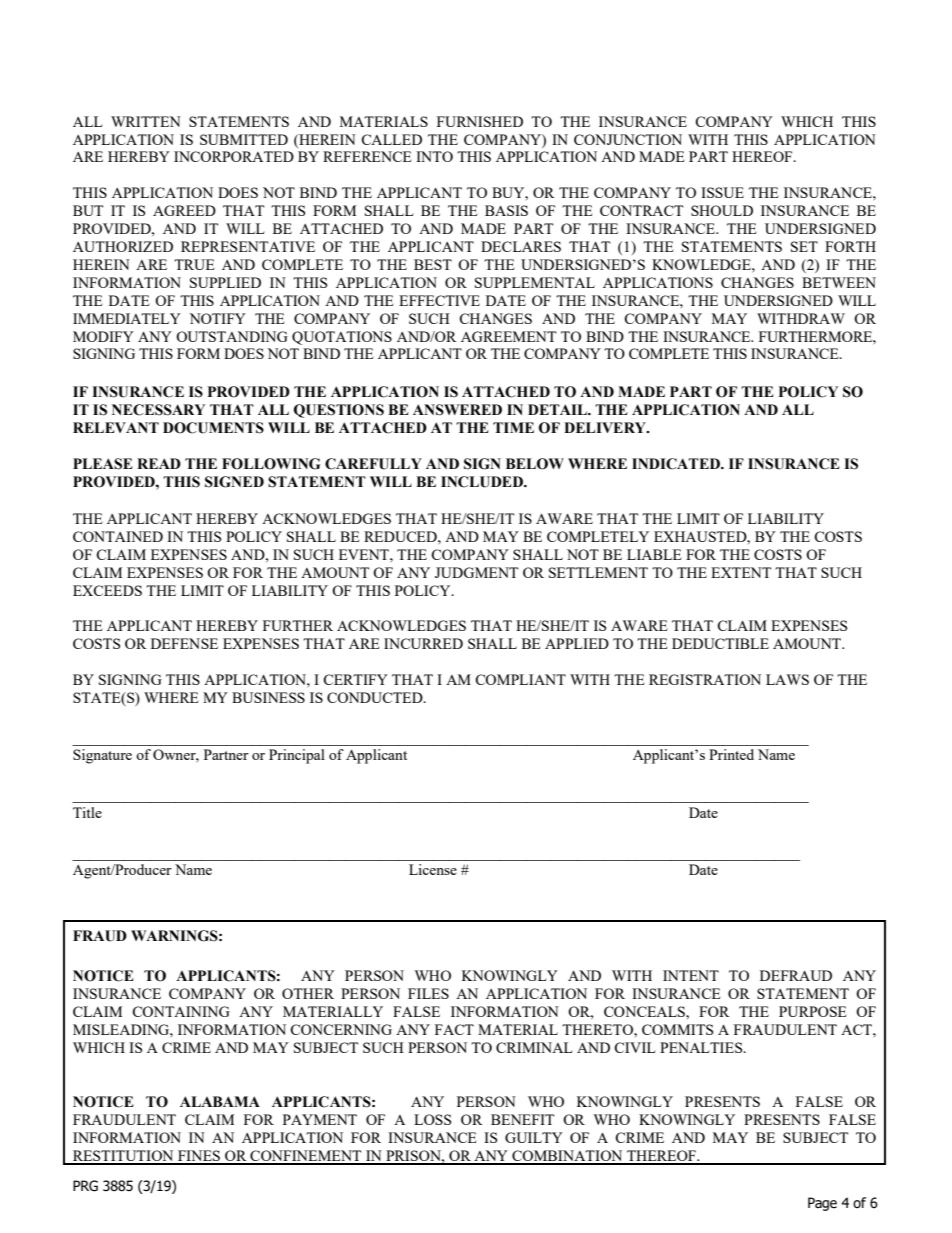  I want to click on LOSS, so click(433, 1119).
